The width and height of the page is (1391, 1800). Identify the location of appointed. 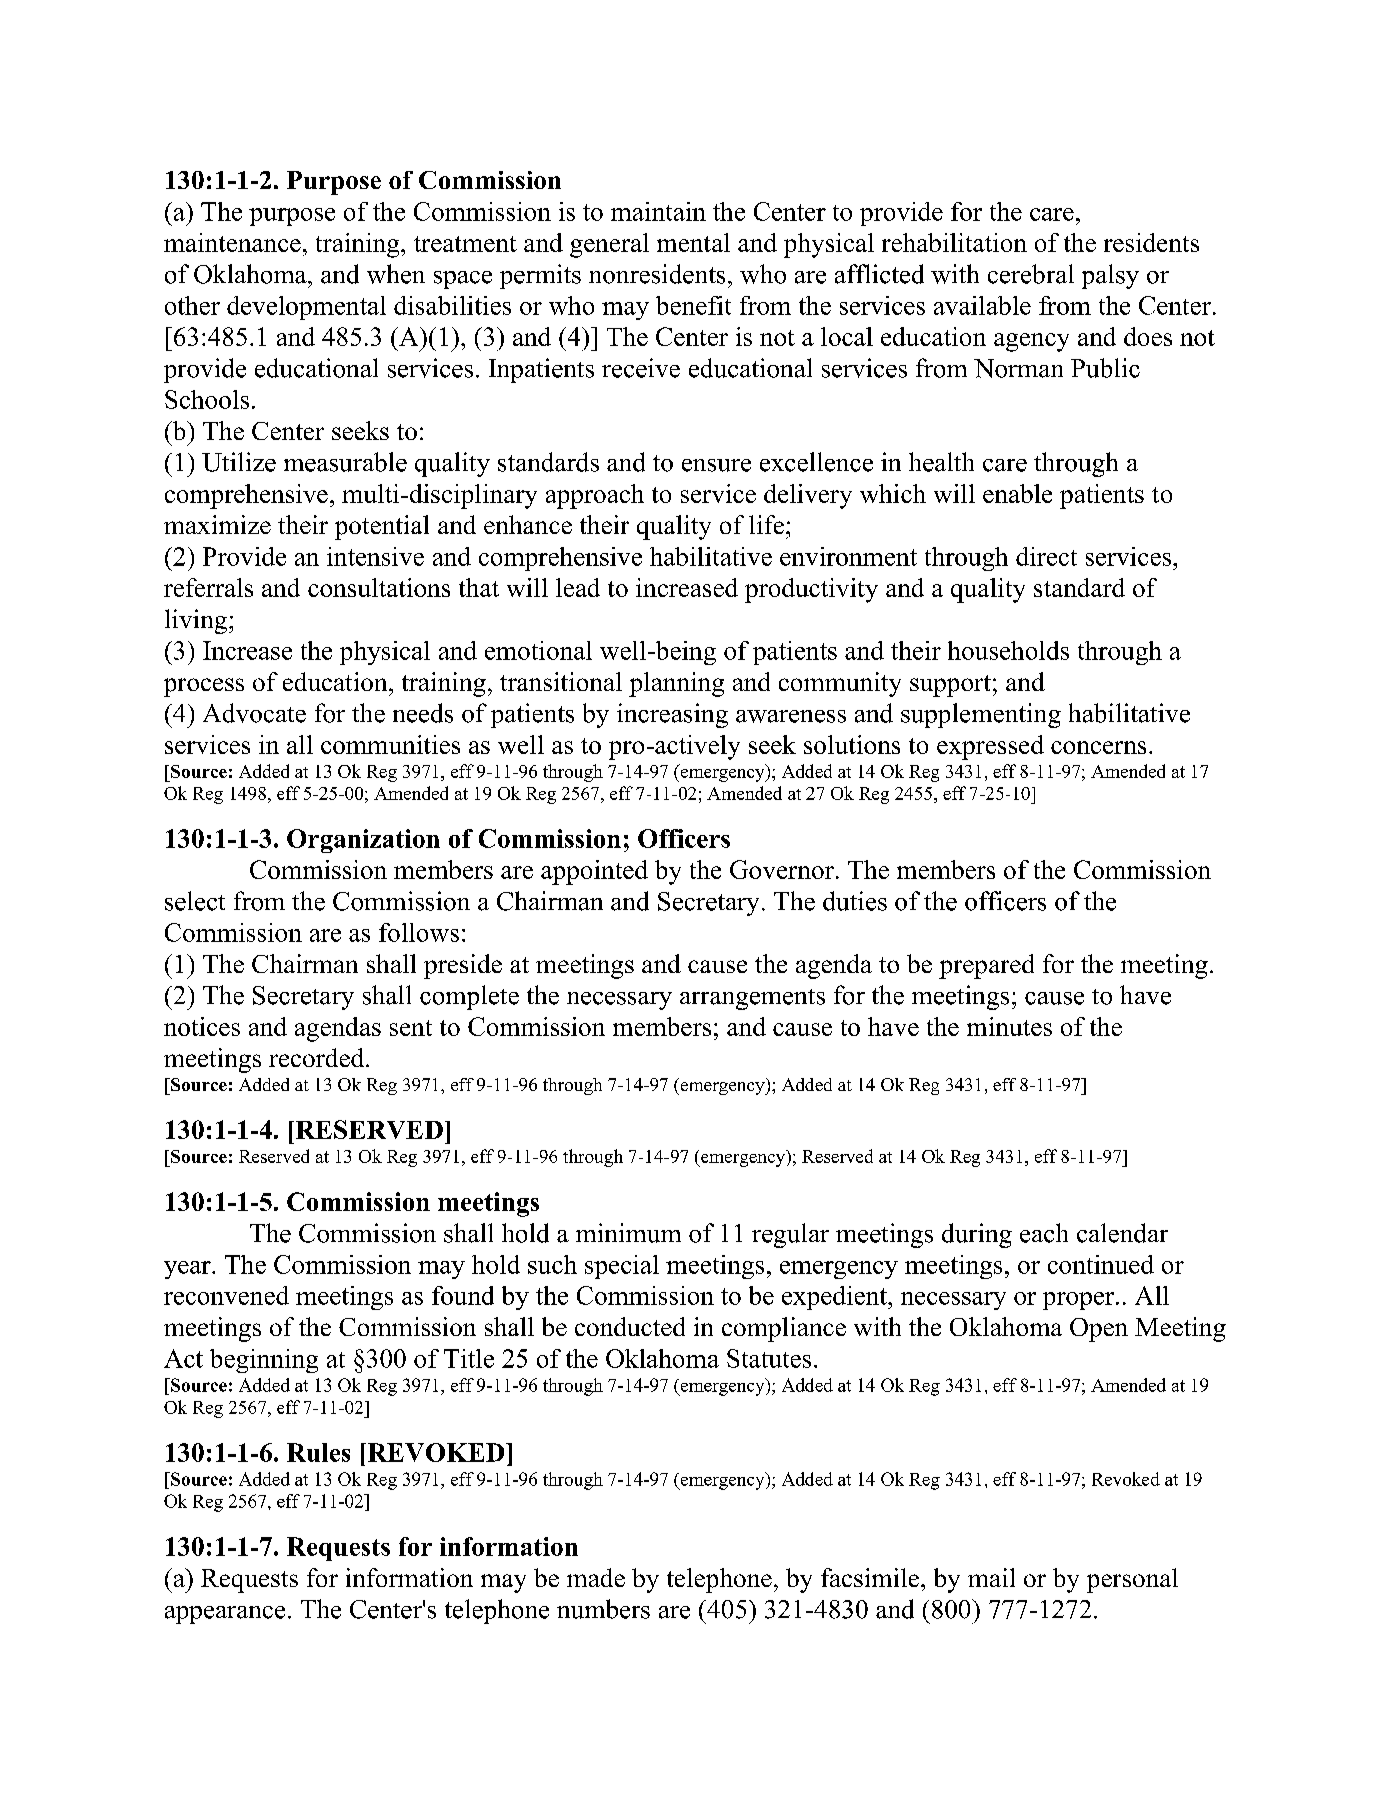
(594, 872).
